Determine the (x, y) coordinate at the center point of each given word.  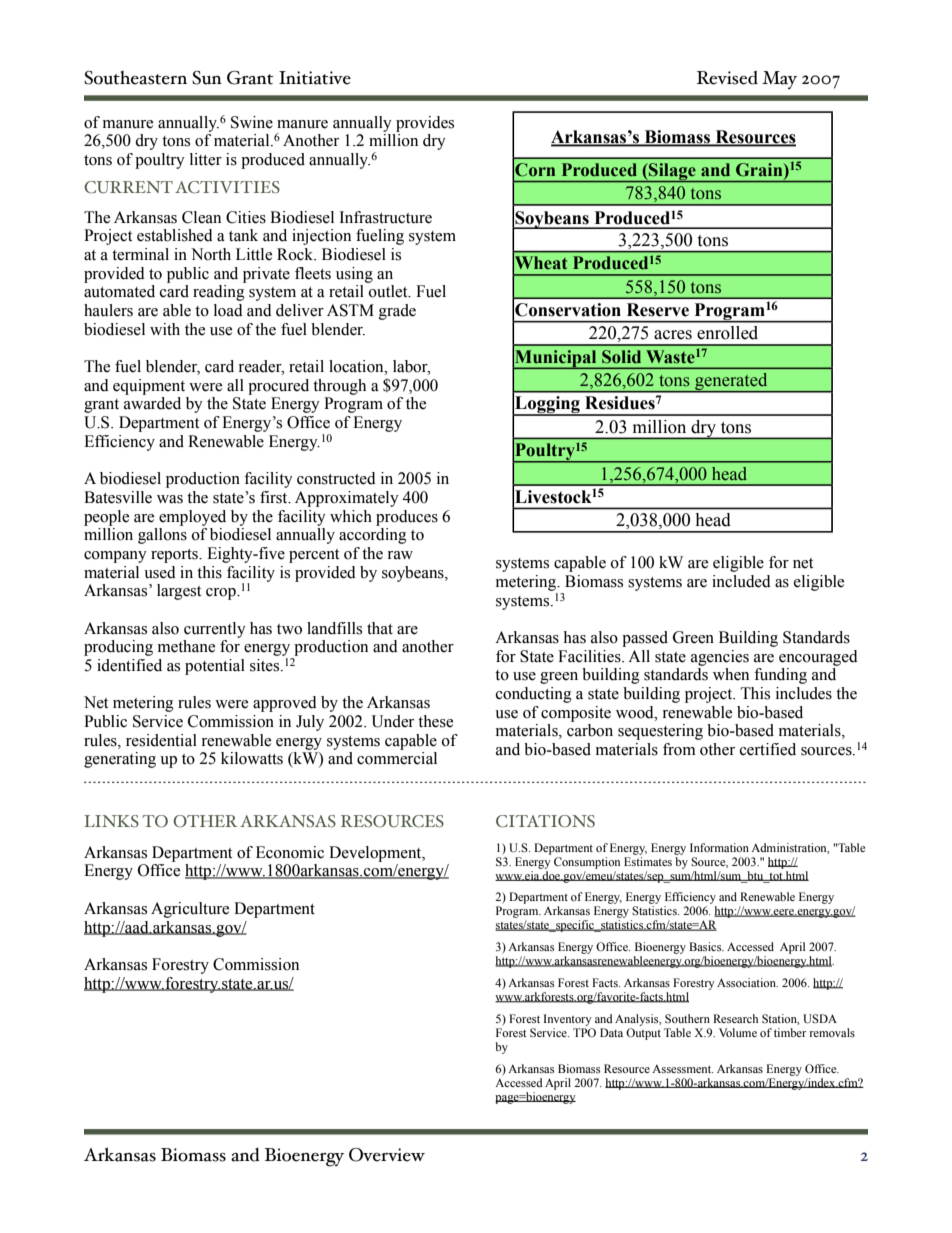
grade (397, 312)
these (435, 721)
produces (407, 518)
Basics (706, 946)
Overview (387, 1155)
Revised (727, 77)
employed (192, 518)
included (741, 581)
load (228, 310)
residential (161, 740)
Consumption (587, 863)
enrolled (727, 333)
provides (425, 124)
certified (768, 749)
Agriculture (190, 910)
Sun (207, 78)
